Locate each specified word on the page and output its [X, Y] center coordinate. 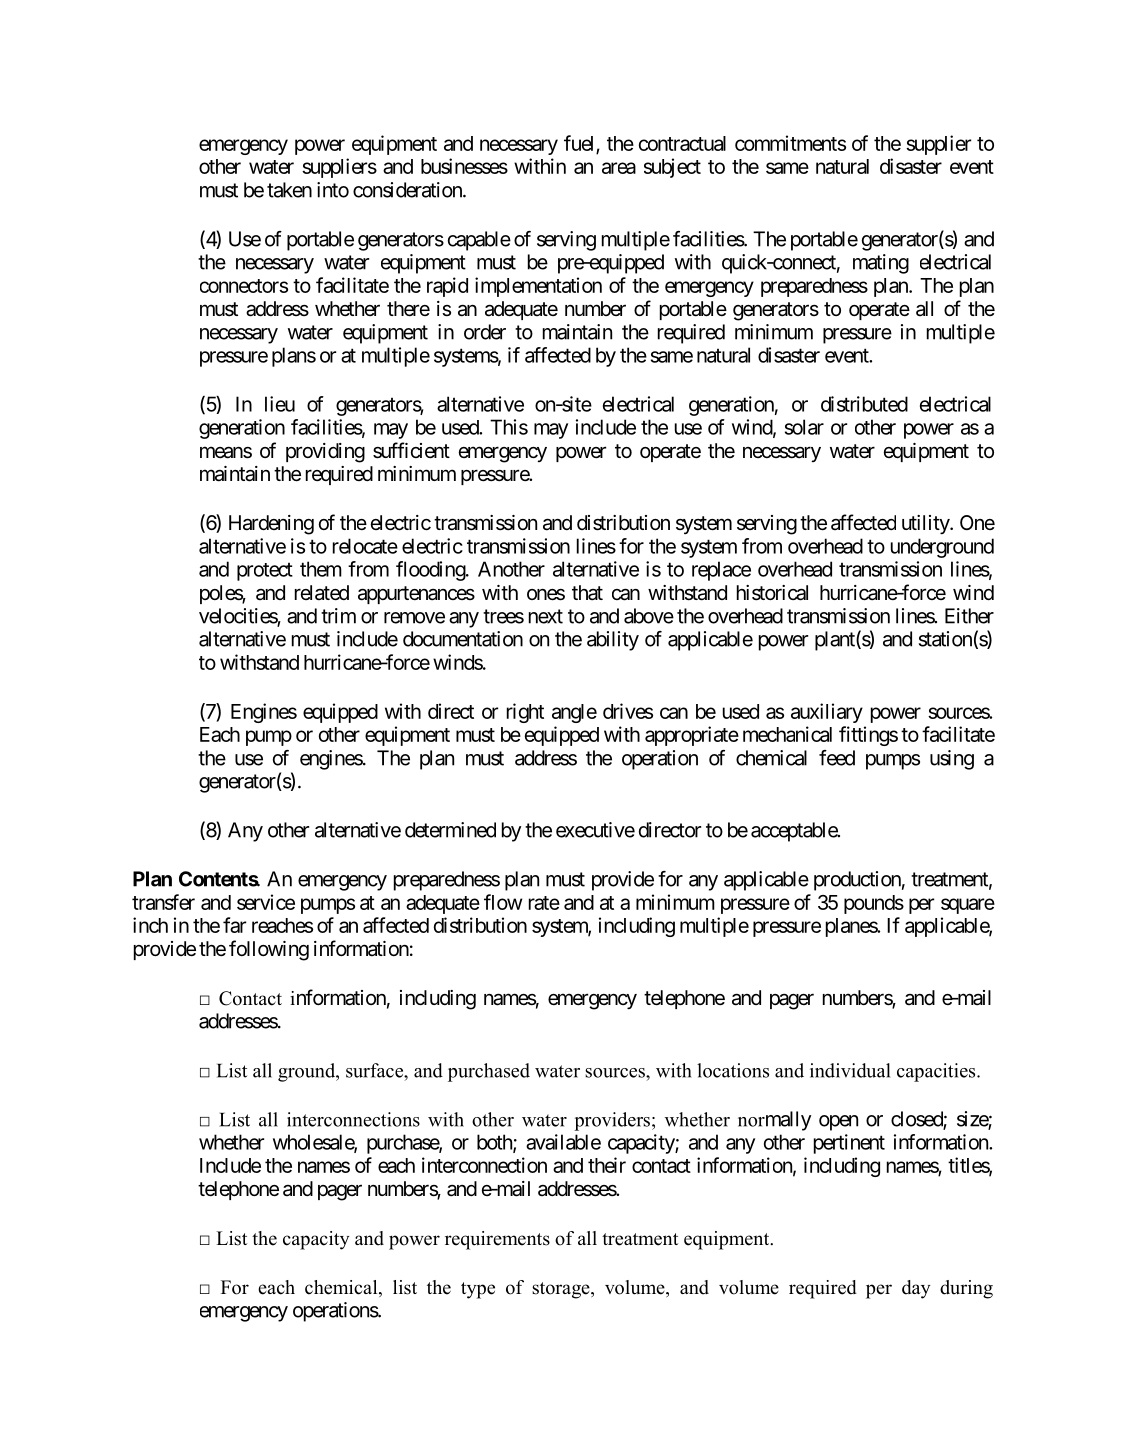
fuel [580, 144]
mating [881, 264]
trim [338, 616]
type [478, 1290]
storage [562, 1290]
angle [574, 713]
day [916, 1289]
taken [289, 190]
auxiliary [827, 713]
